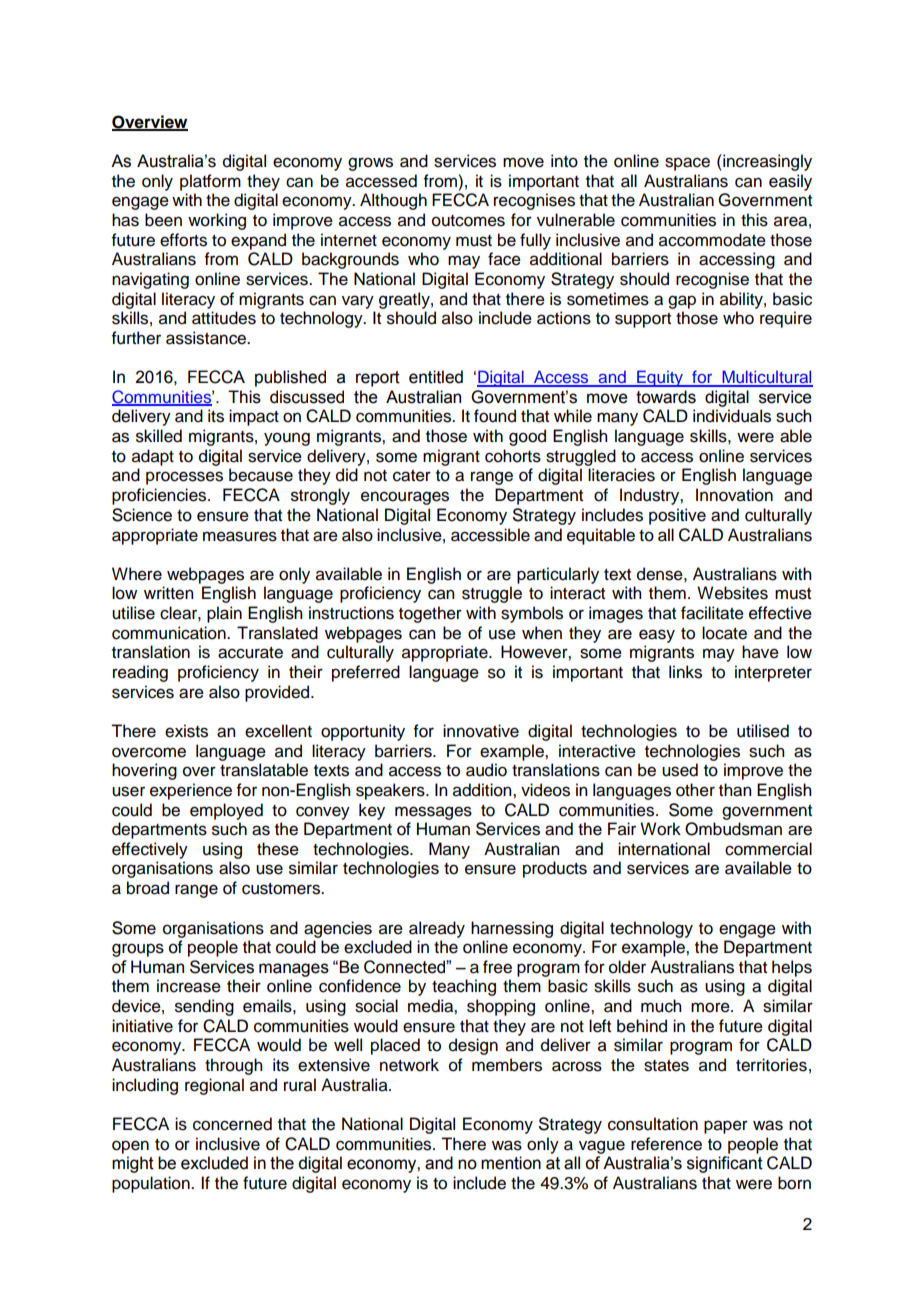 The height and width of the screenshot is (1308, 924). What do you see at coordinates (468, 221) in the screenshot?
I see `outcomes` at bounding box center [468, 221].
